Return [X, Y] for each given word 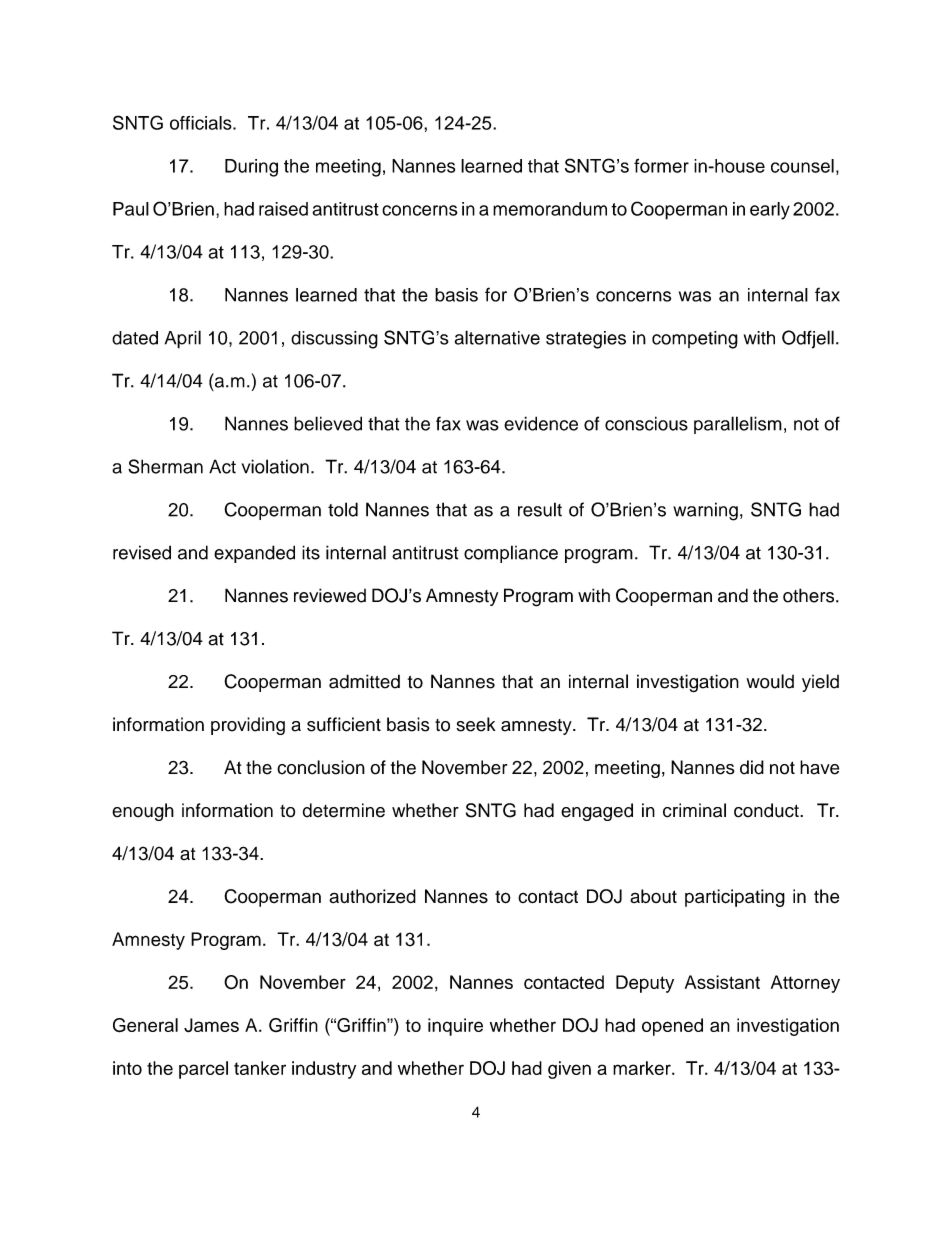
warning [705, 511]
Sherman [165, 466]
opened [672, 1027]
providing [248, 726]
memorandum [550, 209]
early [770, 211]
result [540, 509]
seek [476, 724]
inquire [455, 1027]
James [211, 1025]
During [251, 168]
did [752, 767]
